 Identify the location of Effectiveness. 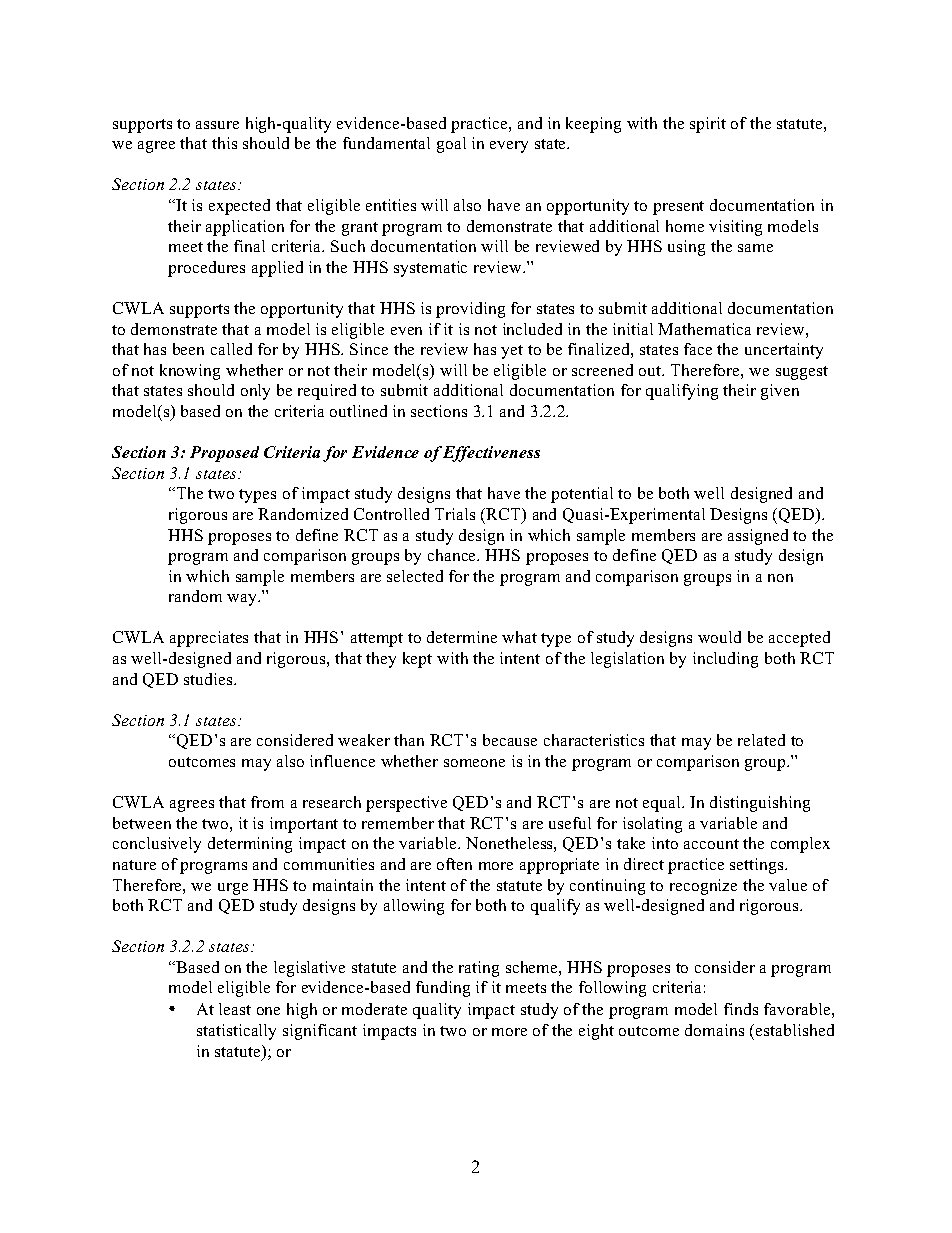
(491, 454).
